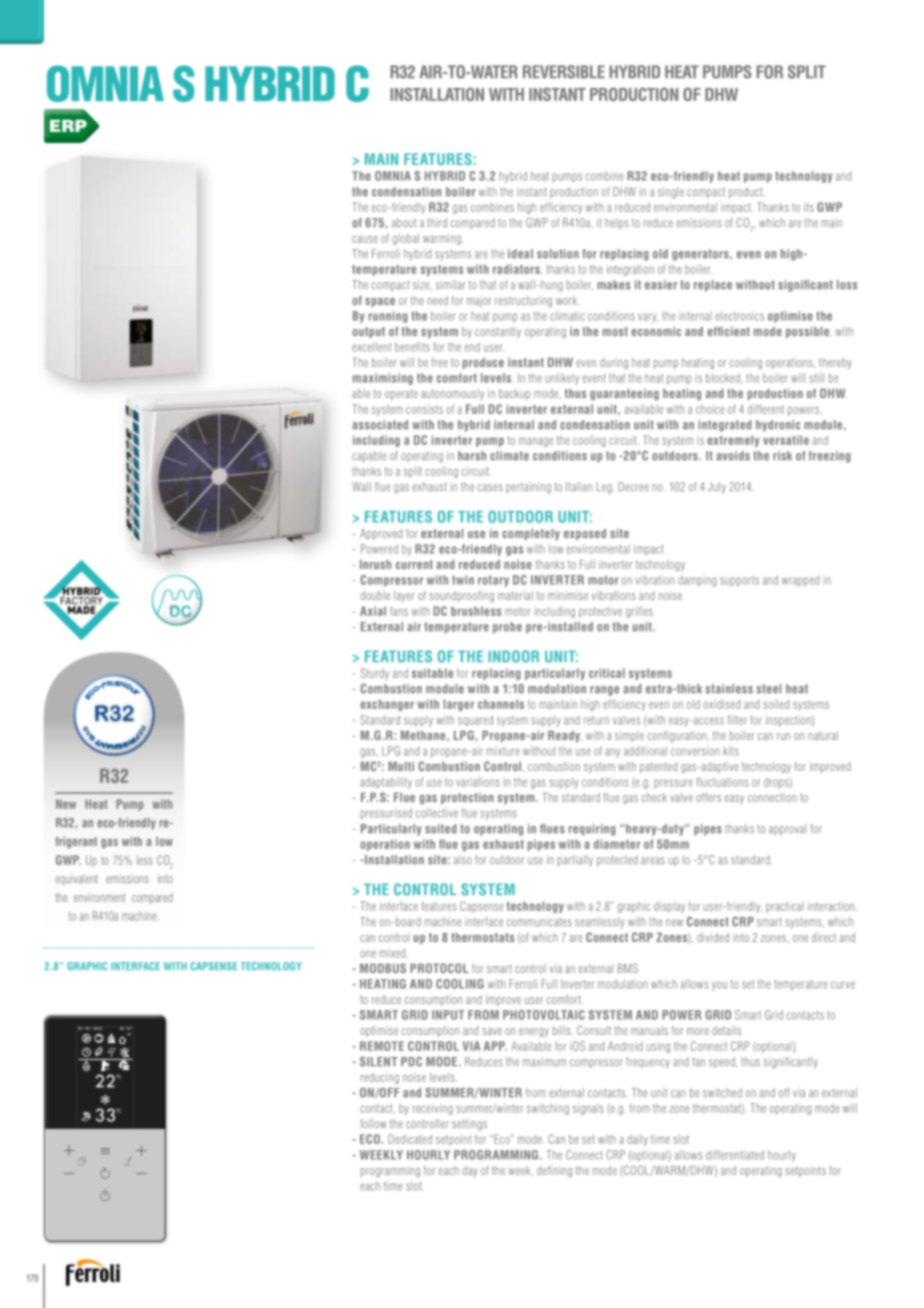 This page has width=924, height=1308. Describe the element at coordinates (68, 125) in the page. I see `ERP` at that location.
